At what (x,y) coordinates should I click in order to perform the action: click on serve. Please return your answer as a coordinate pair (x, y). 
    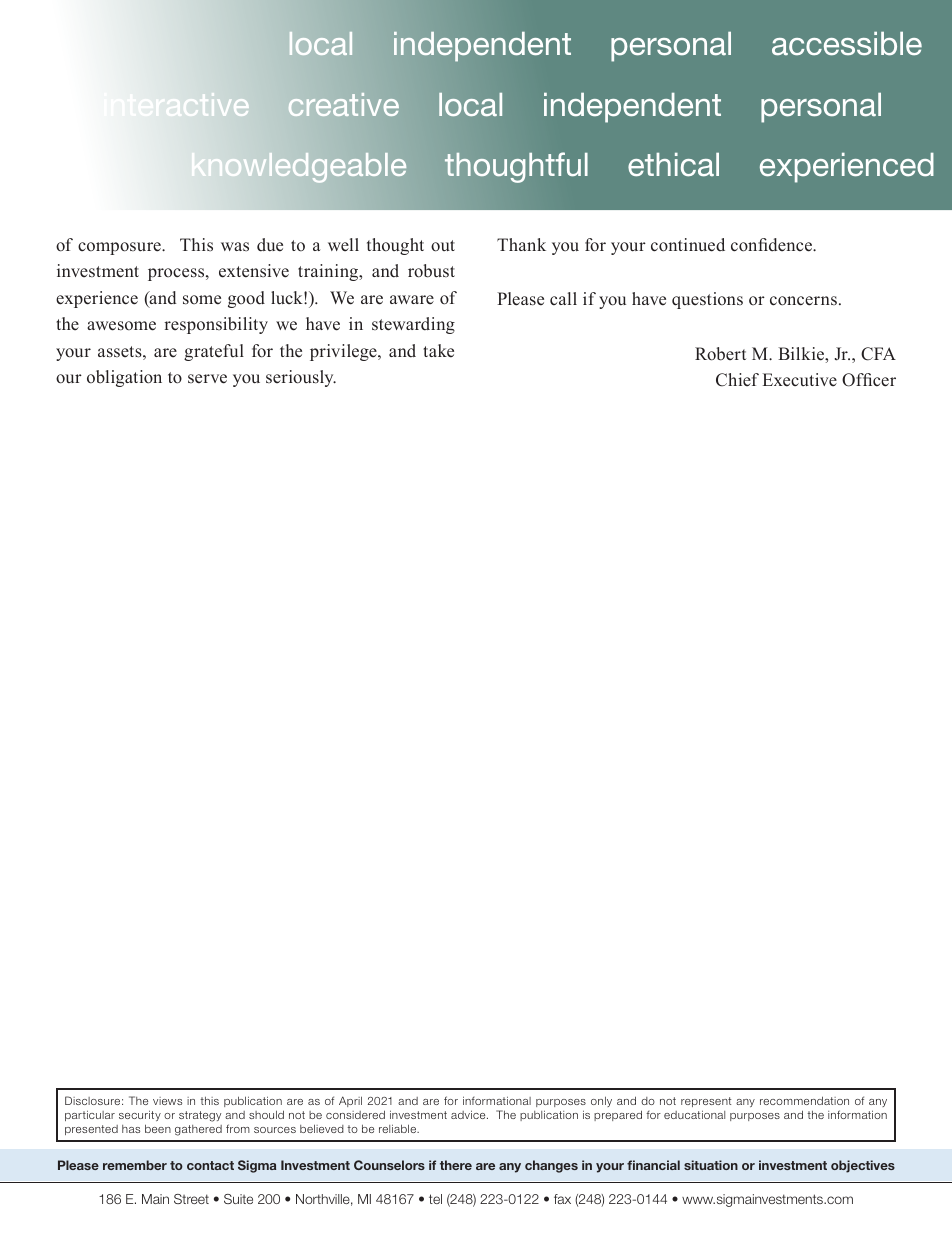
    Looking at the image, I should click on (207, 379).
